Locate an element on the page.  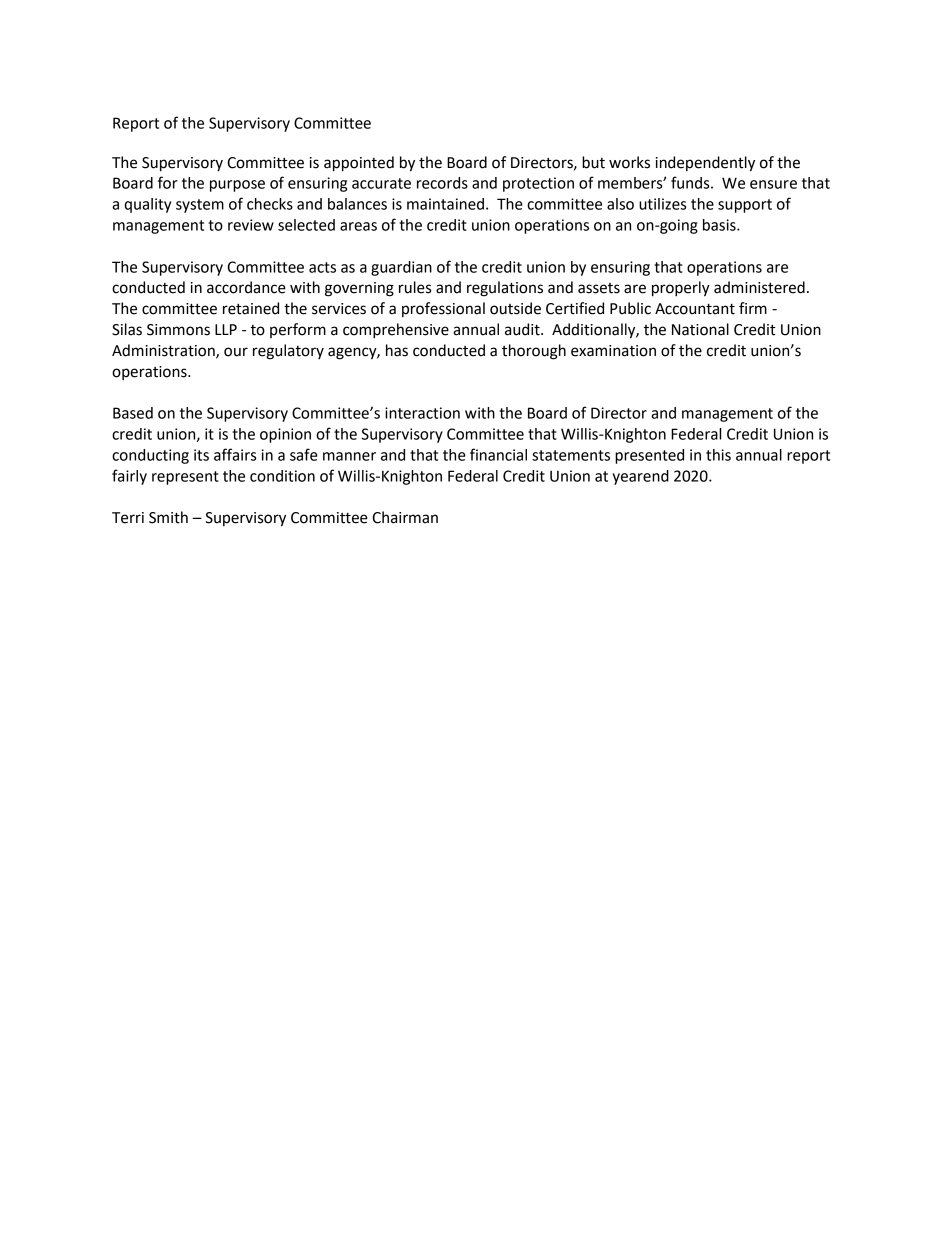
accordance is located at coordinates (246, 287).
